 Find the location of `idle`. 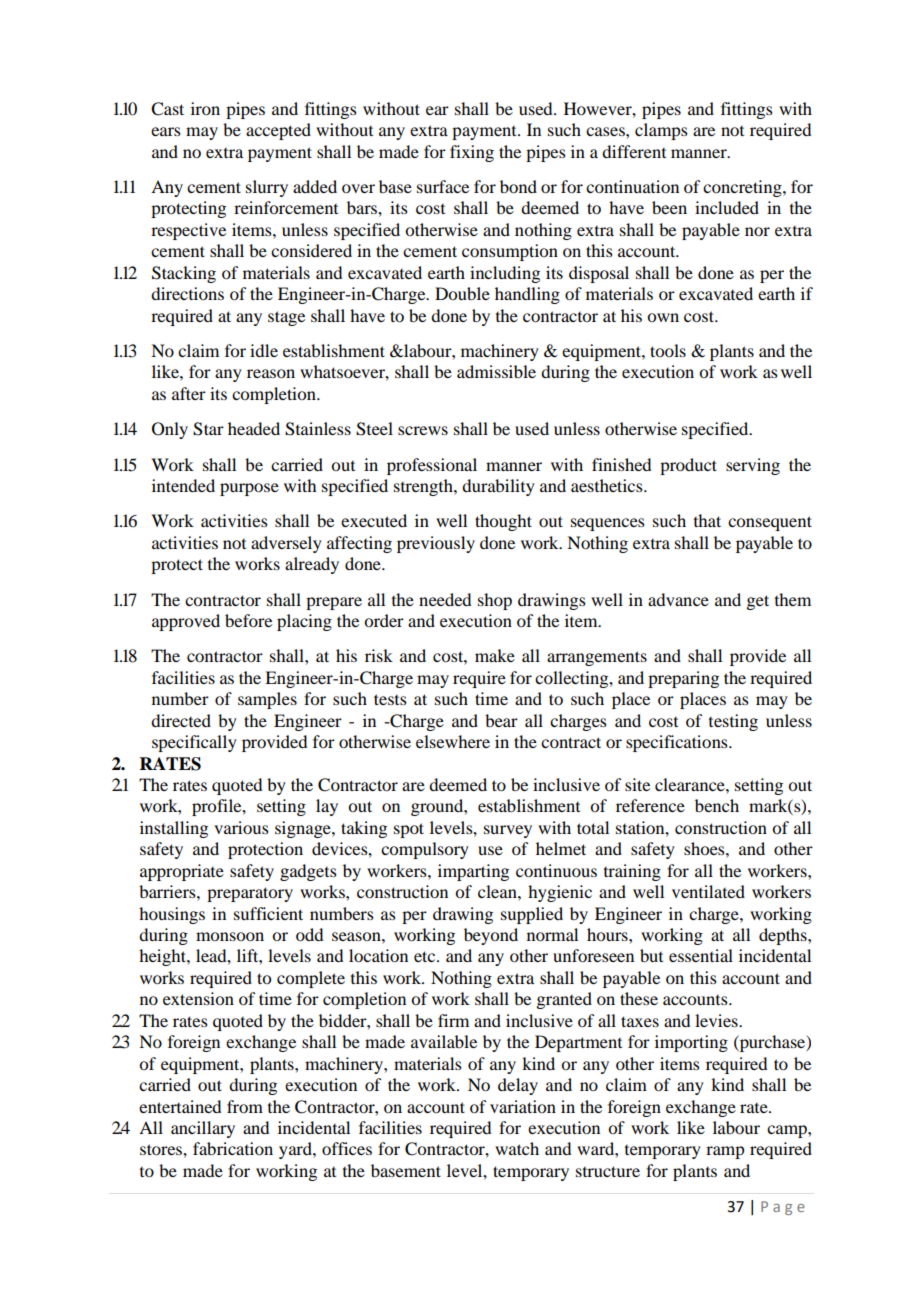

idle is located at coordinates (264, 350).
